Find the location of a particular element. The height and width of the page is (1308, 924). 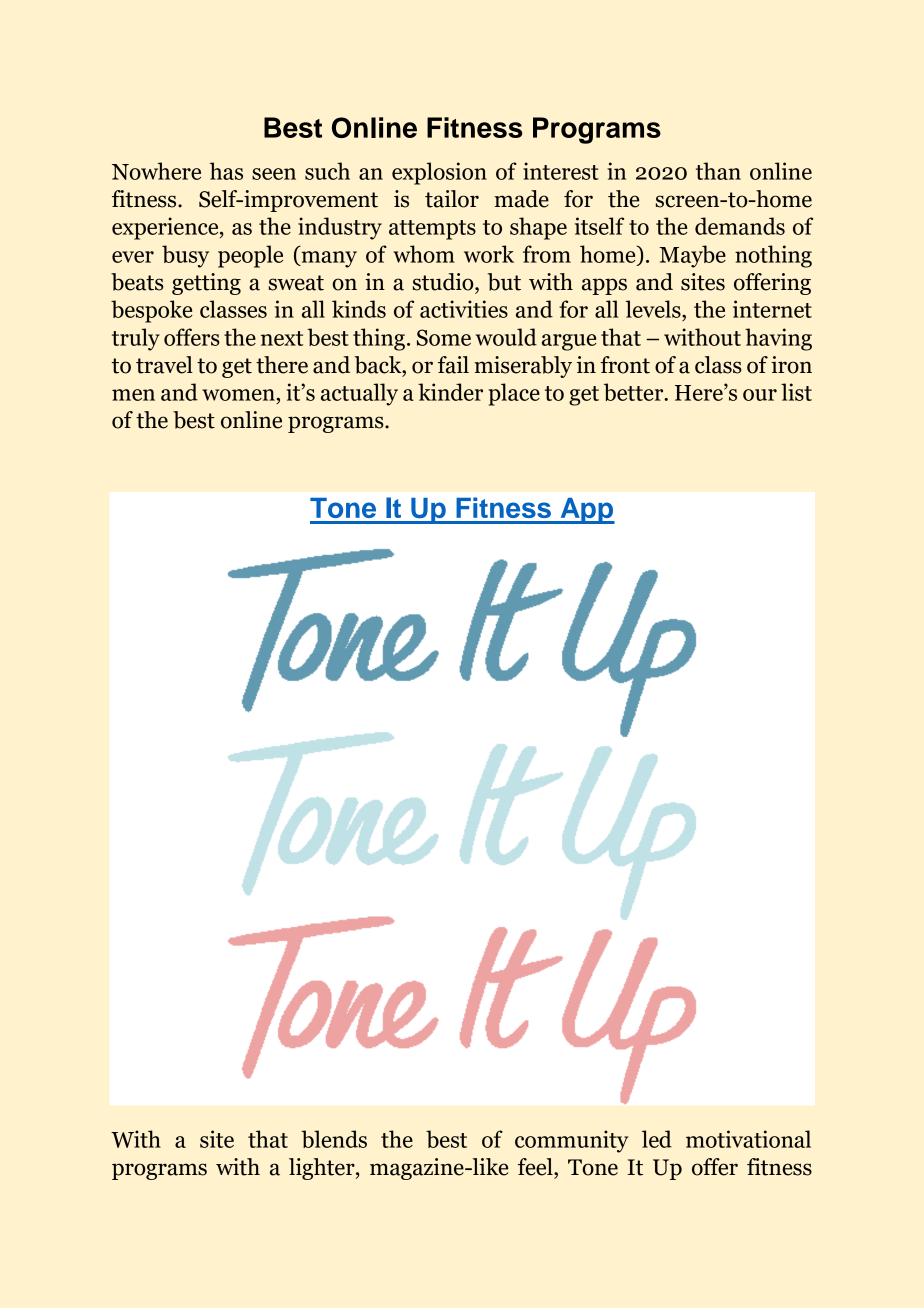

led is located at coordinates (657, 1139).
